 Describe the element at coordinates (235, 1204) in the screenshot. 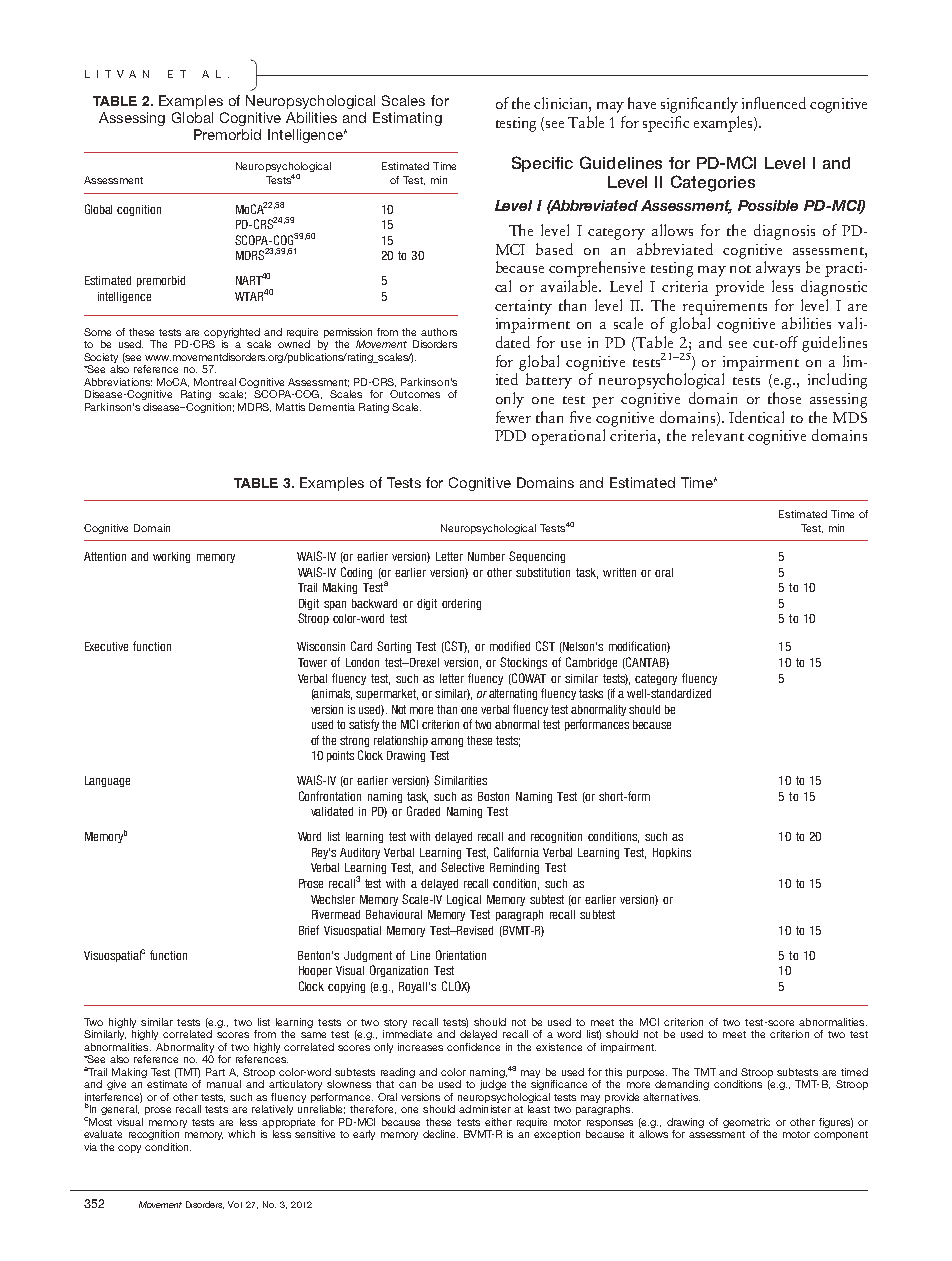

I see `Vol` at that location.
